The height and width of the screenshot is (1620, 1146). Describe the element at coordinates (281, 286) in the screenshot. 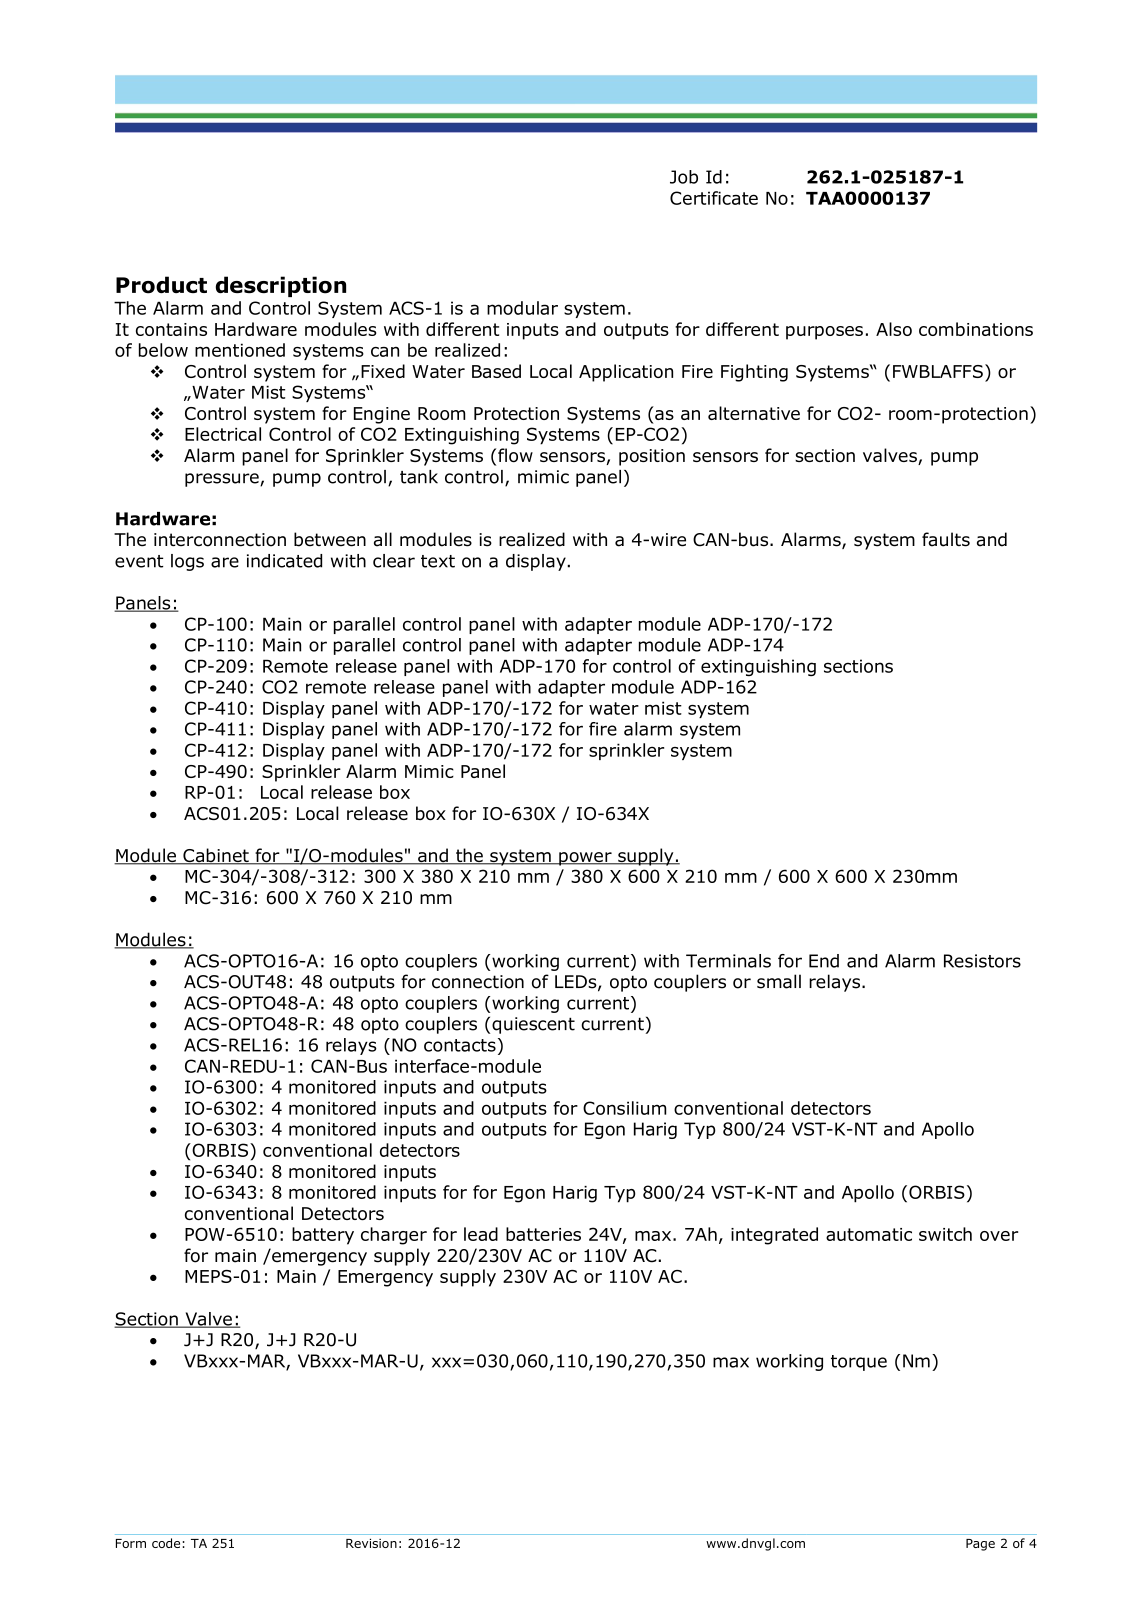

I see `description` at that location.
